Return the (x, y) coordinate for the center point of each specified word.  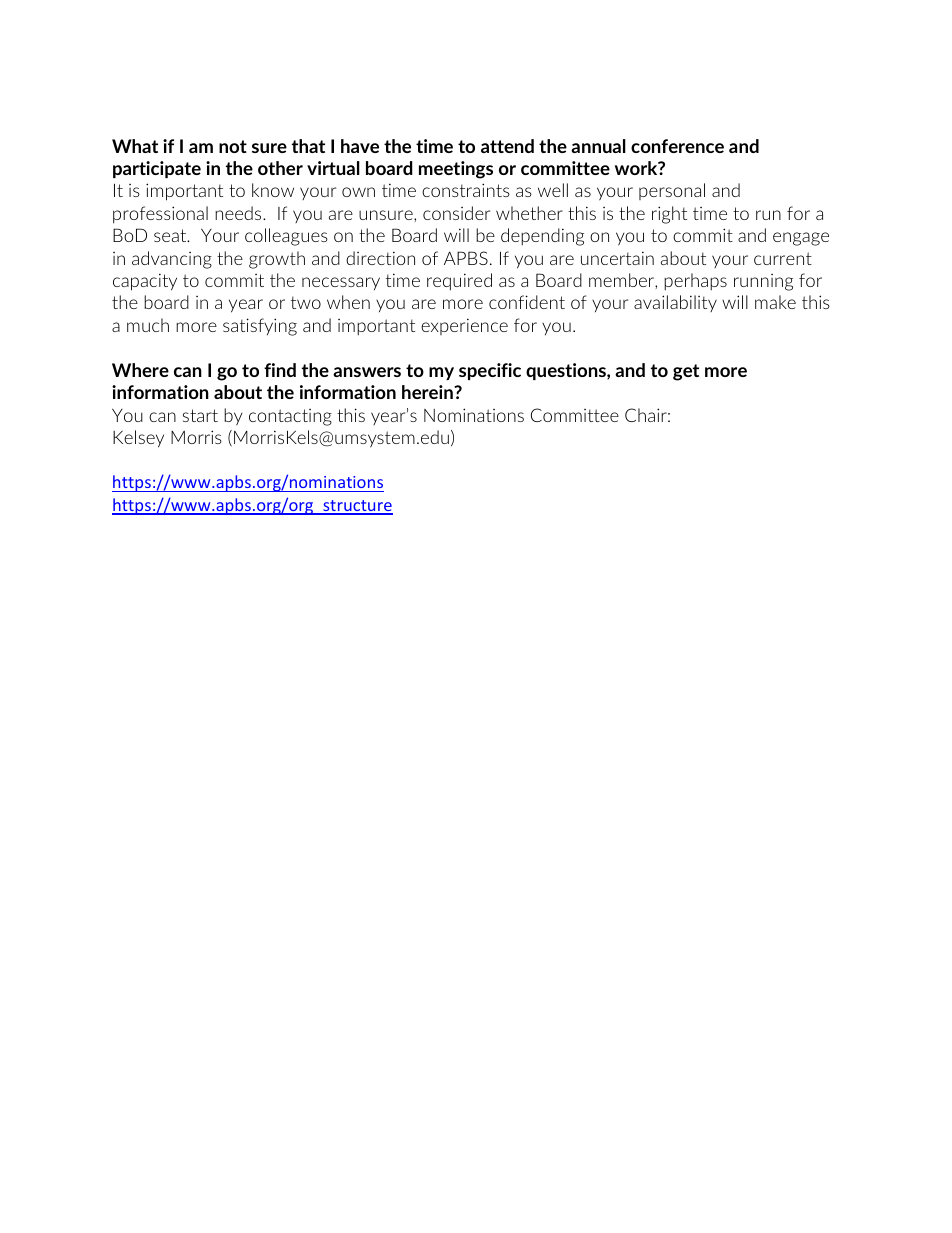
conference (677, 146)
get (686, 372)
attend (507, 146)
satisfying (260, 327)
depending (542, 237)
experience (464, 326)
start (200, 415)
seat (171, 235)
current (783, 258)
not (233, 146)
